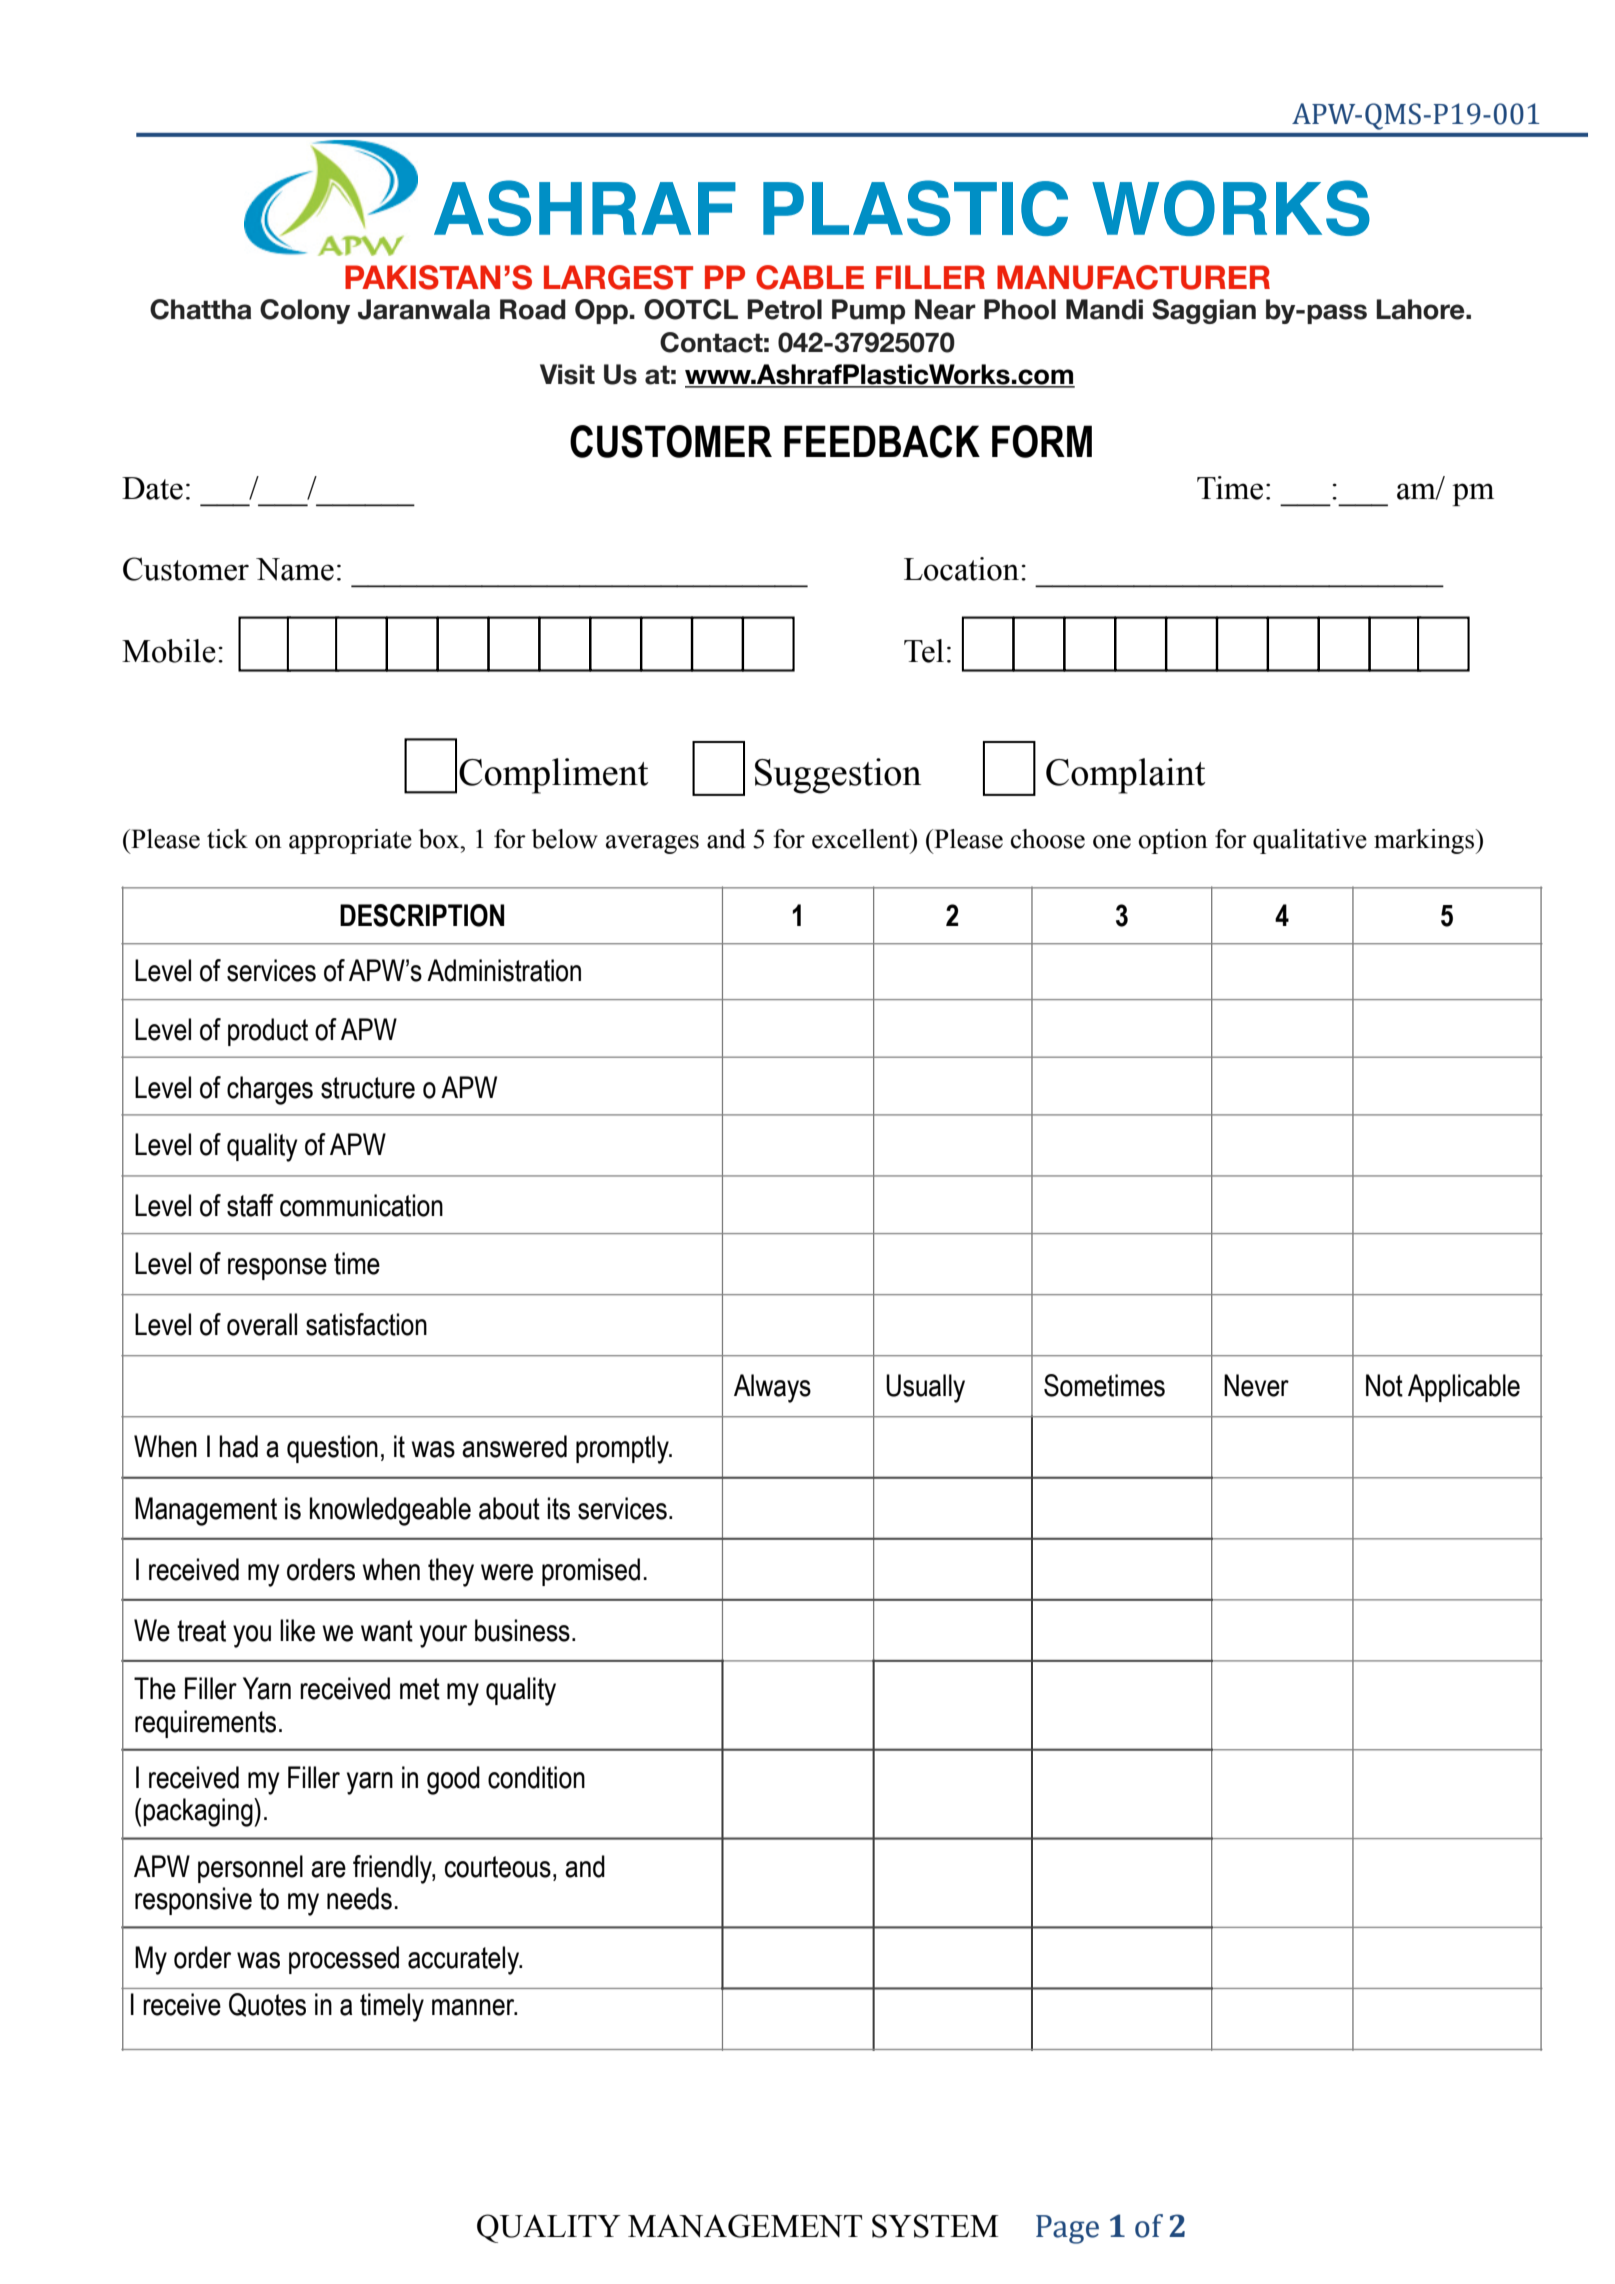 This screenshot has height=2284, width=1615. I want to click on appropriate, so click(350, 841).
